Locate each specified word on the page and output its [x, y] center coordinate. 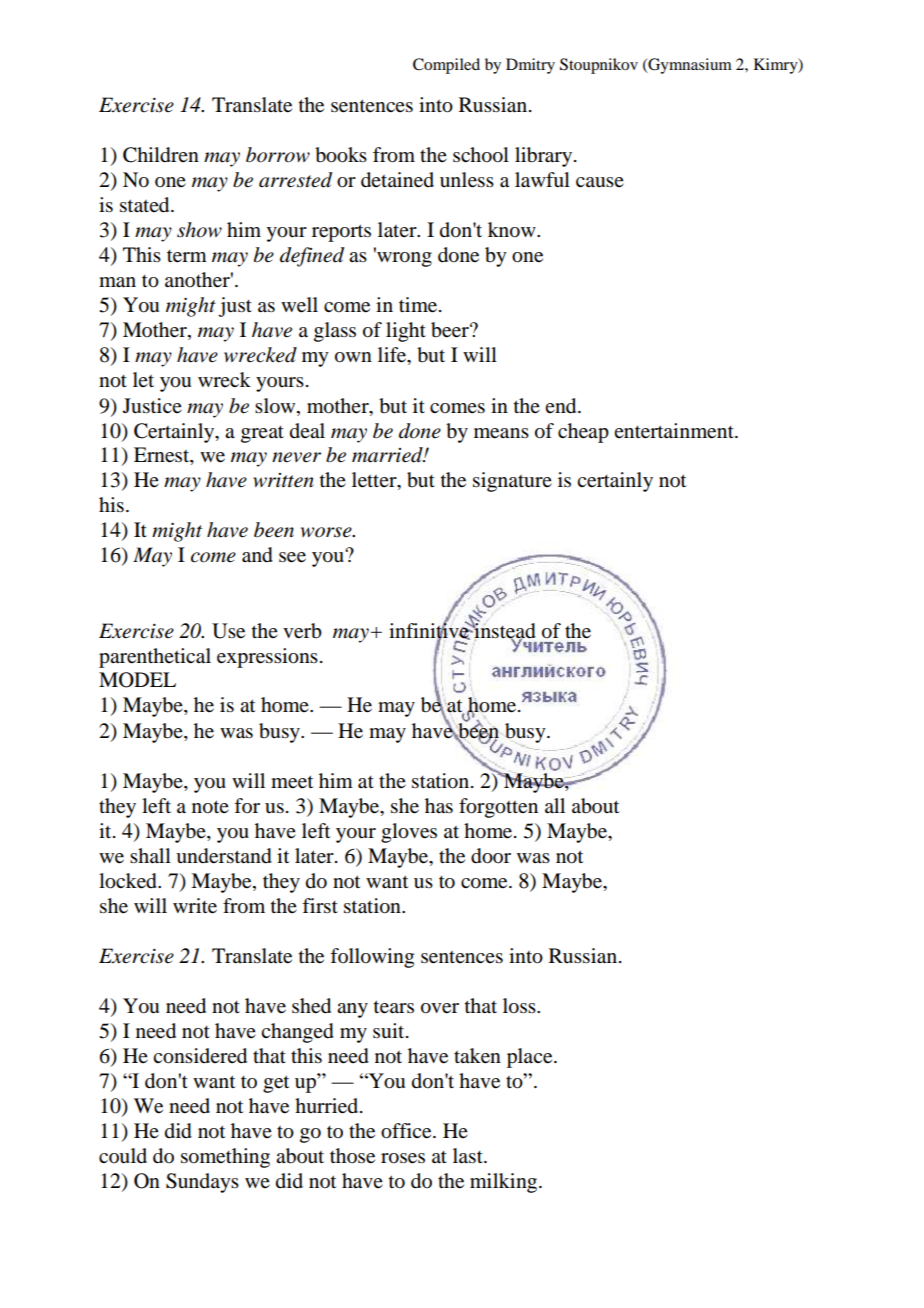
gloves [409, 833]
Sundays [202, 1183]
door [491, 856]
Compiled [446, 66]
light [406, 332]
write [195, 906]
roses [403, 1158]
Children [161, 155]
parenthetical [155, 658]
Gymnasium [689, 66]
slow [276, 406]
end [562, 406]
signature [512, 482]
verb [302, 631]
